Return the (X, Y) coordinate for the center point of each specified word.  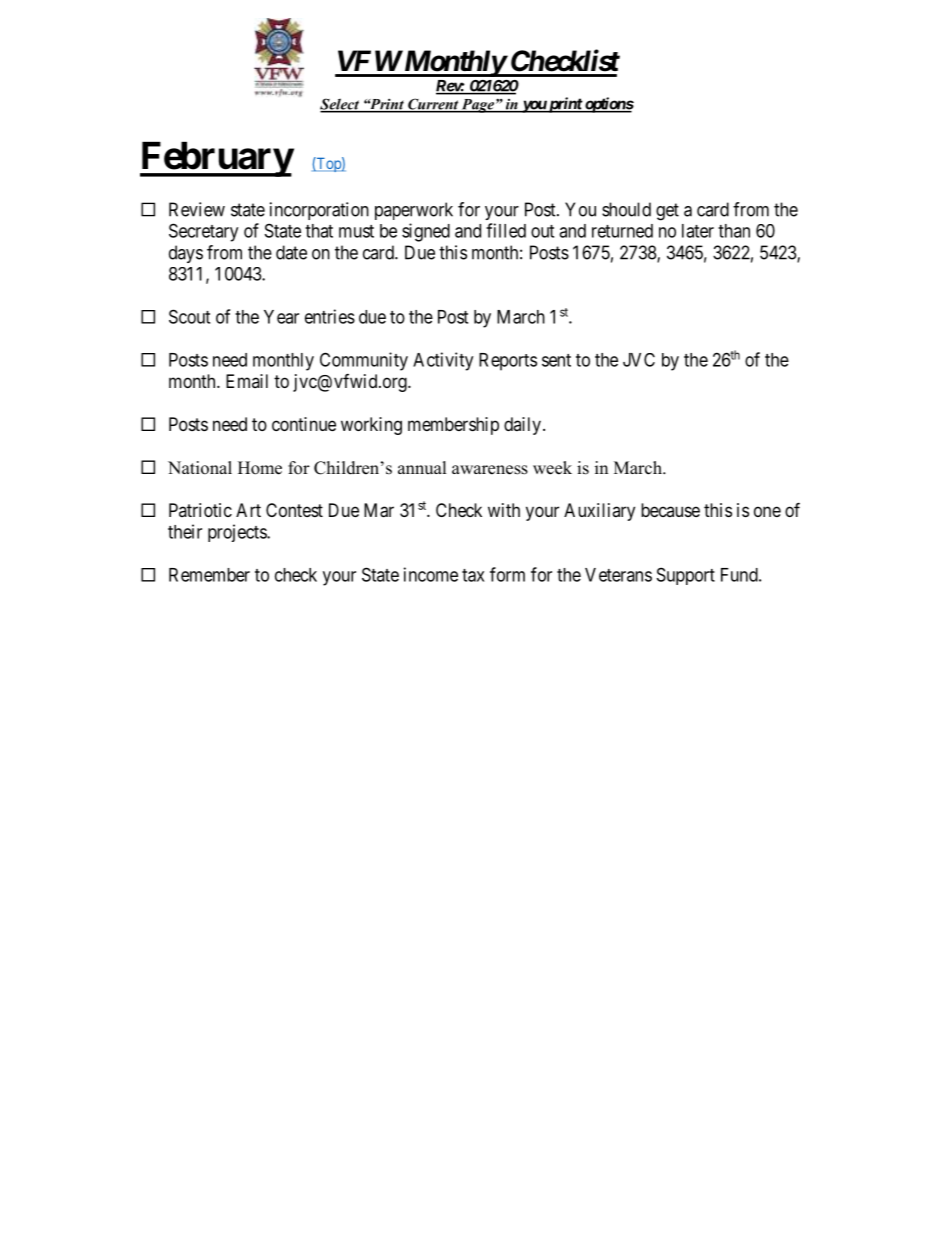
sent (556, 360)
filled (506, 230)
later (698, 231)
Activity (443, 361)
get (667, 212)
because (670, 510)
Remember (209, 575)
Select (340, 105)
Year (281, 317)
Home (260, 468)
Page (478, 106)
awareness (490, 470)
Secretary (203, 232)
